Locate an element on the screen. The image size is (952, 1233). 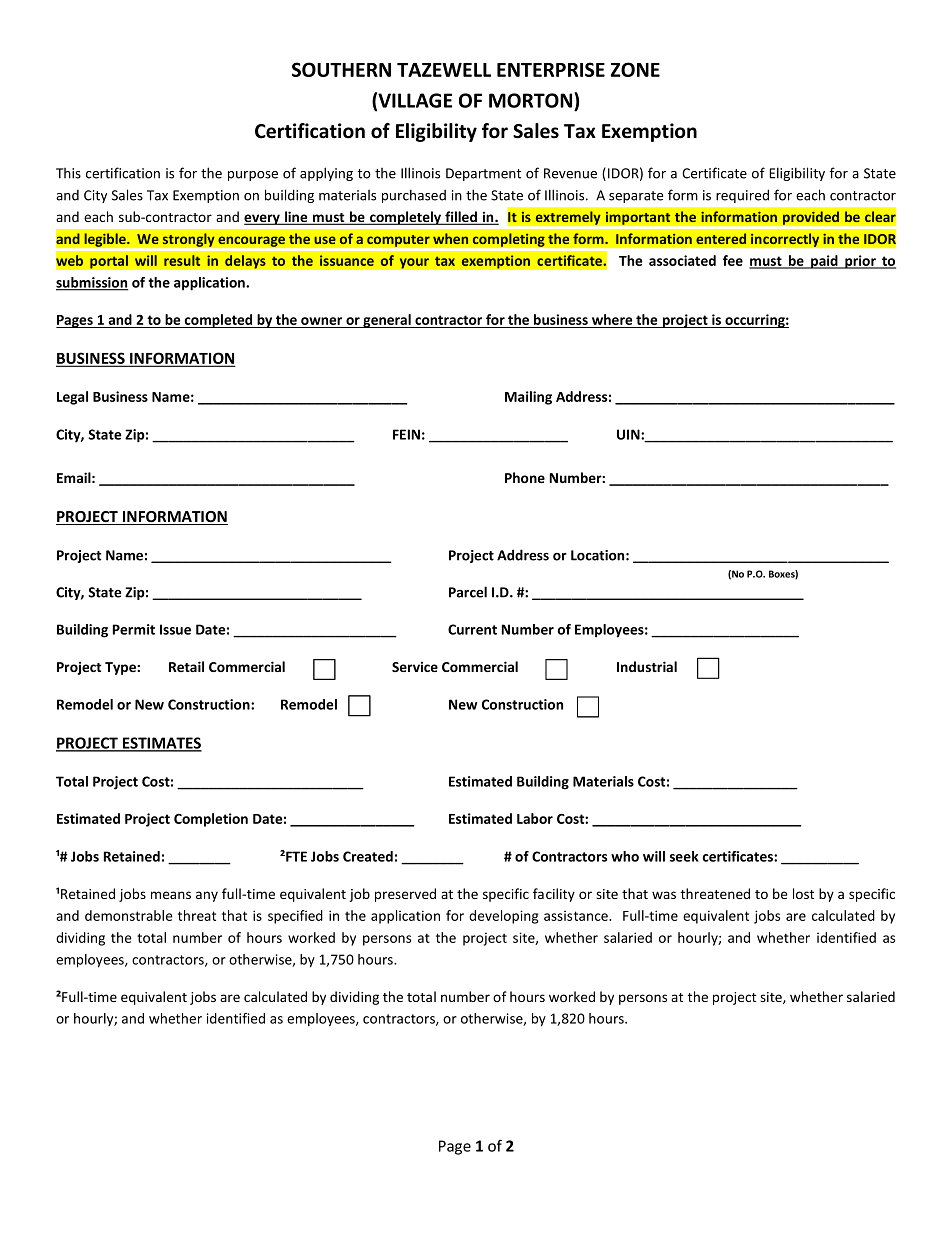
Mailing is located at coordinates (528, 398).
